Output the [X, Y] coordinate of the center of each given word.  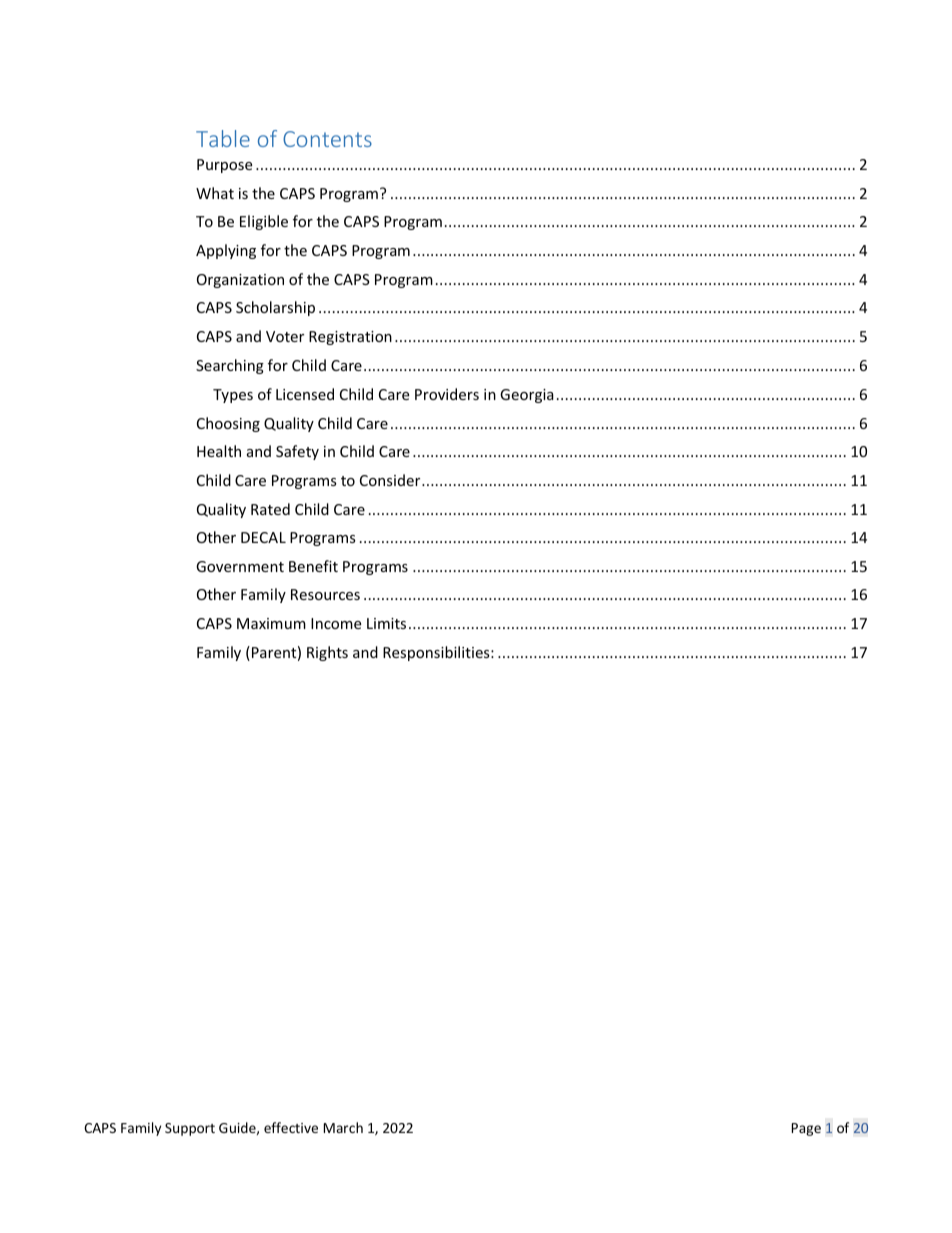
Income [336, 623]
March [343, 1127]
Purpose [224, 166]
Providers [447, 394]
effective [291, 1127]
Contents [327, 139]
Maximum [271, 623]
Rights [327, 653]
